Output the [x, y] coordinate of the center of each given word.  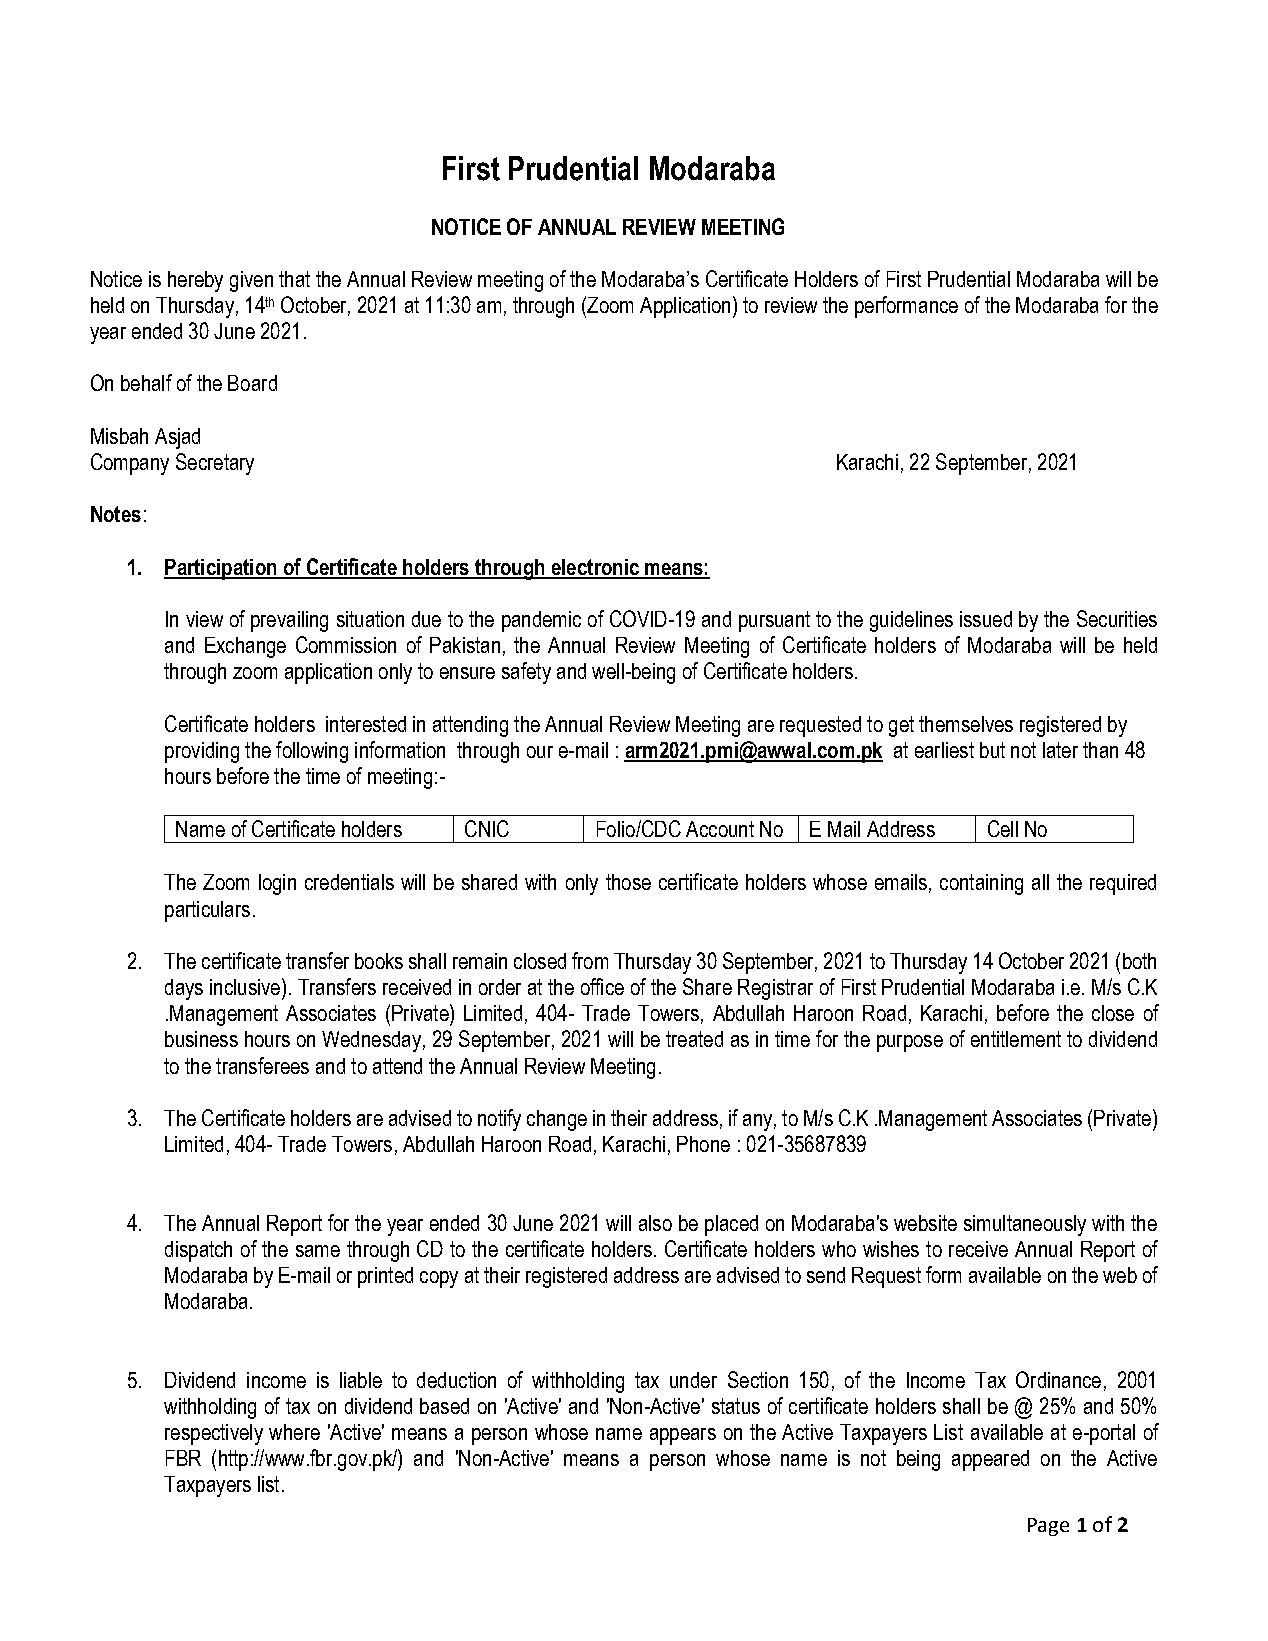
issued [986, 619]
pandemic [541, 621]
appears [683, 1436]
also [655, 1223]
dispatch [198, 1251]
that [294, 279]
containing [981, 884]
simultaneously [1025, 1225]
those [628, 882]
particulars [207, 911]
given [251, 281]
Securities [1117, 618]
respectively [214, 1434]
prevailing [289, 621]
